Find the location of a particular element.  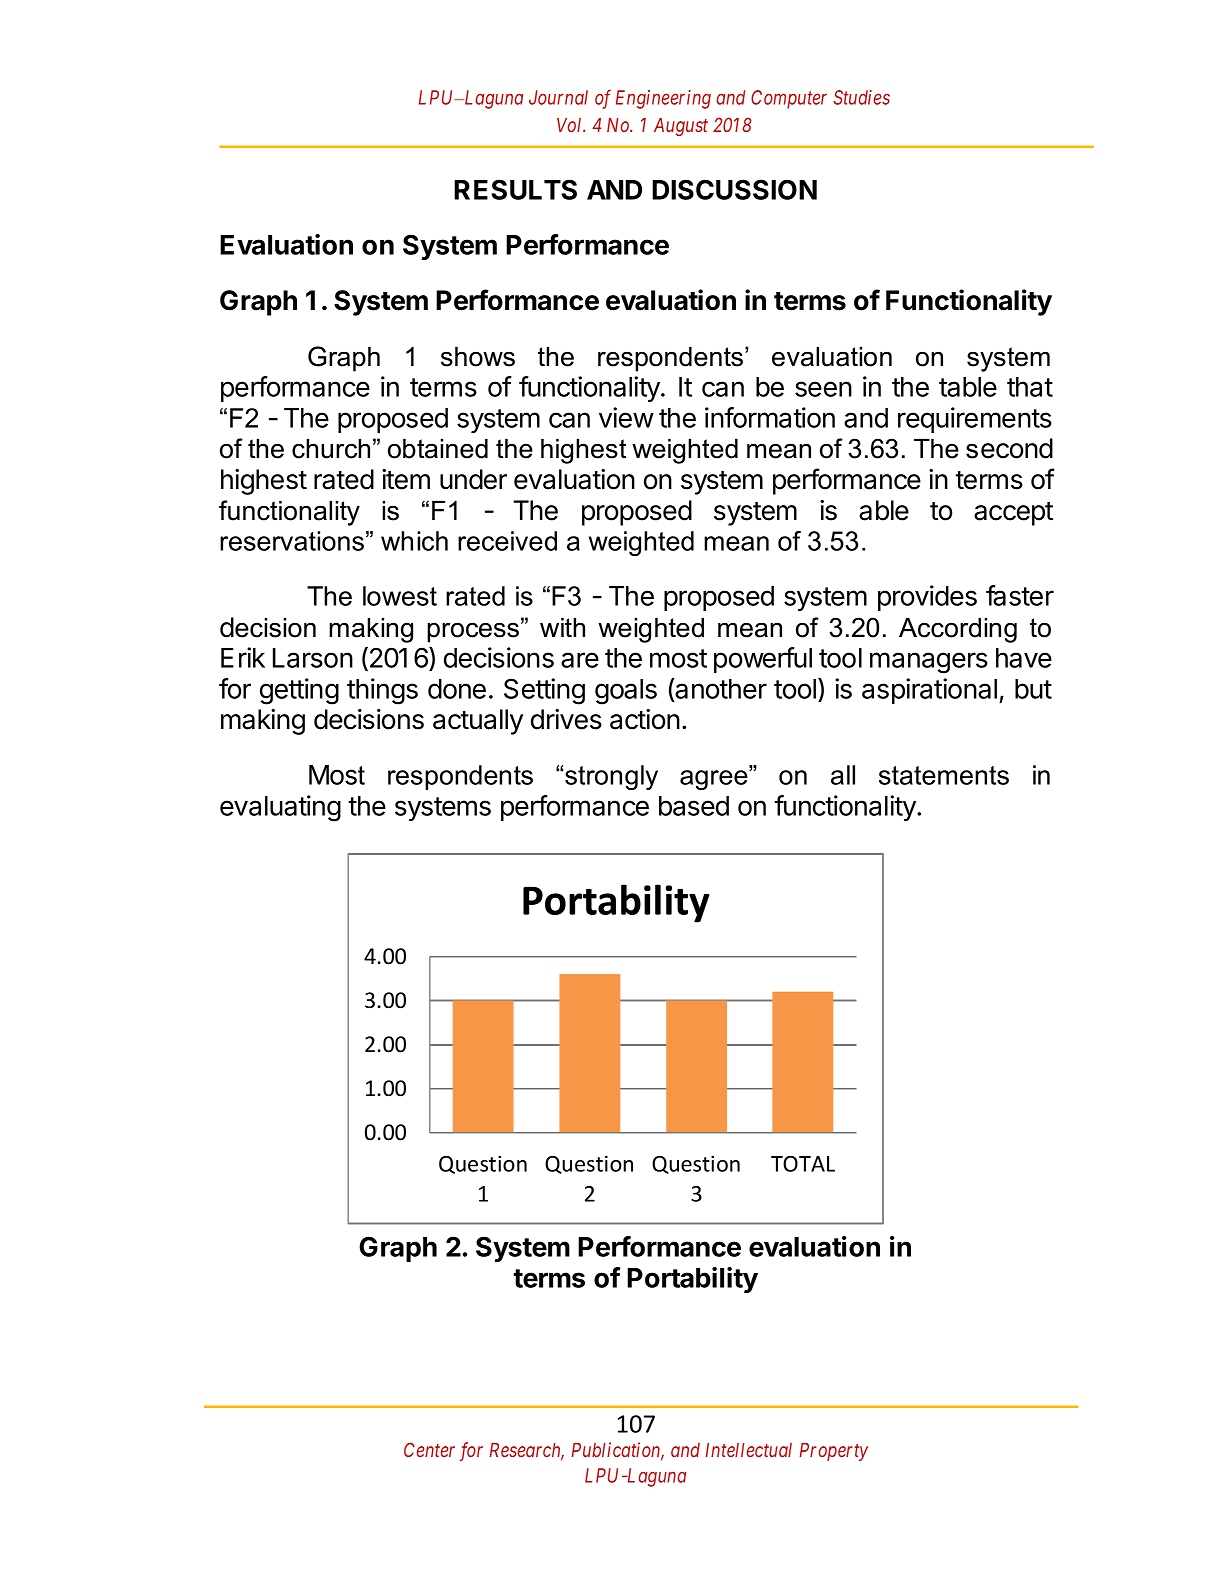

evaluating is located at coordinates (280, 808).
